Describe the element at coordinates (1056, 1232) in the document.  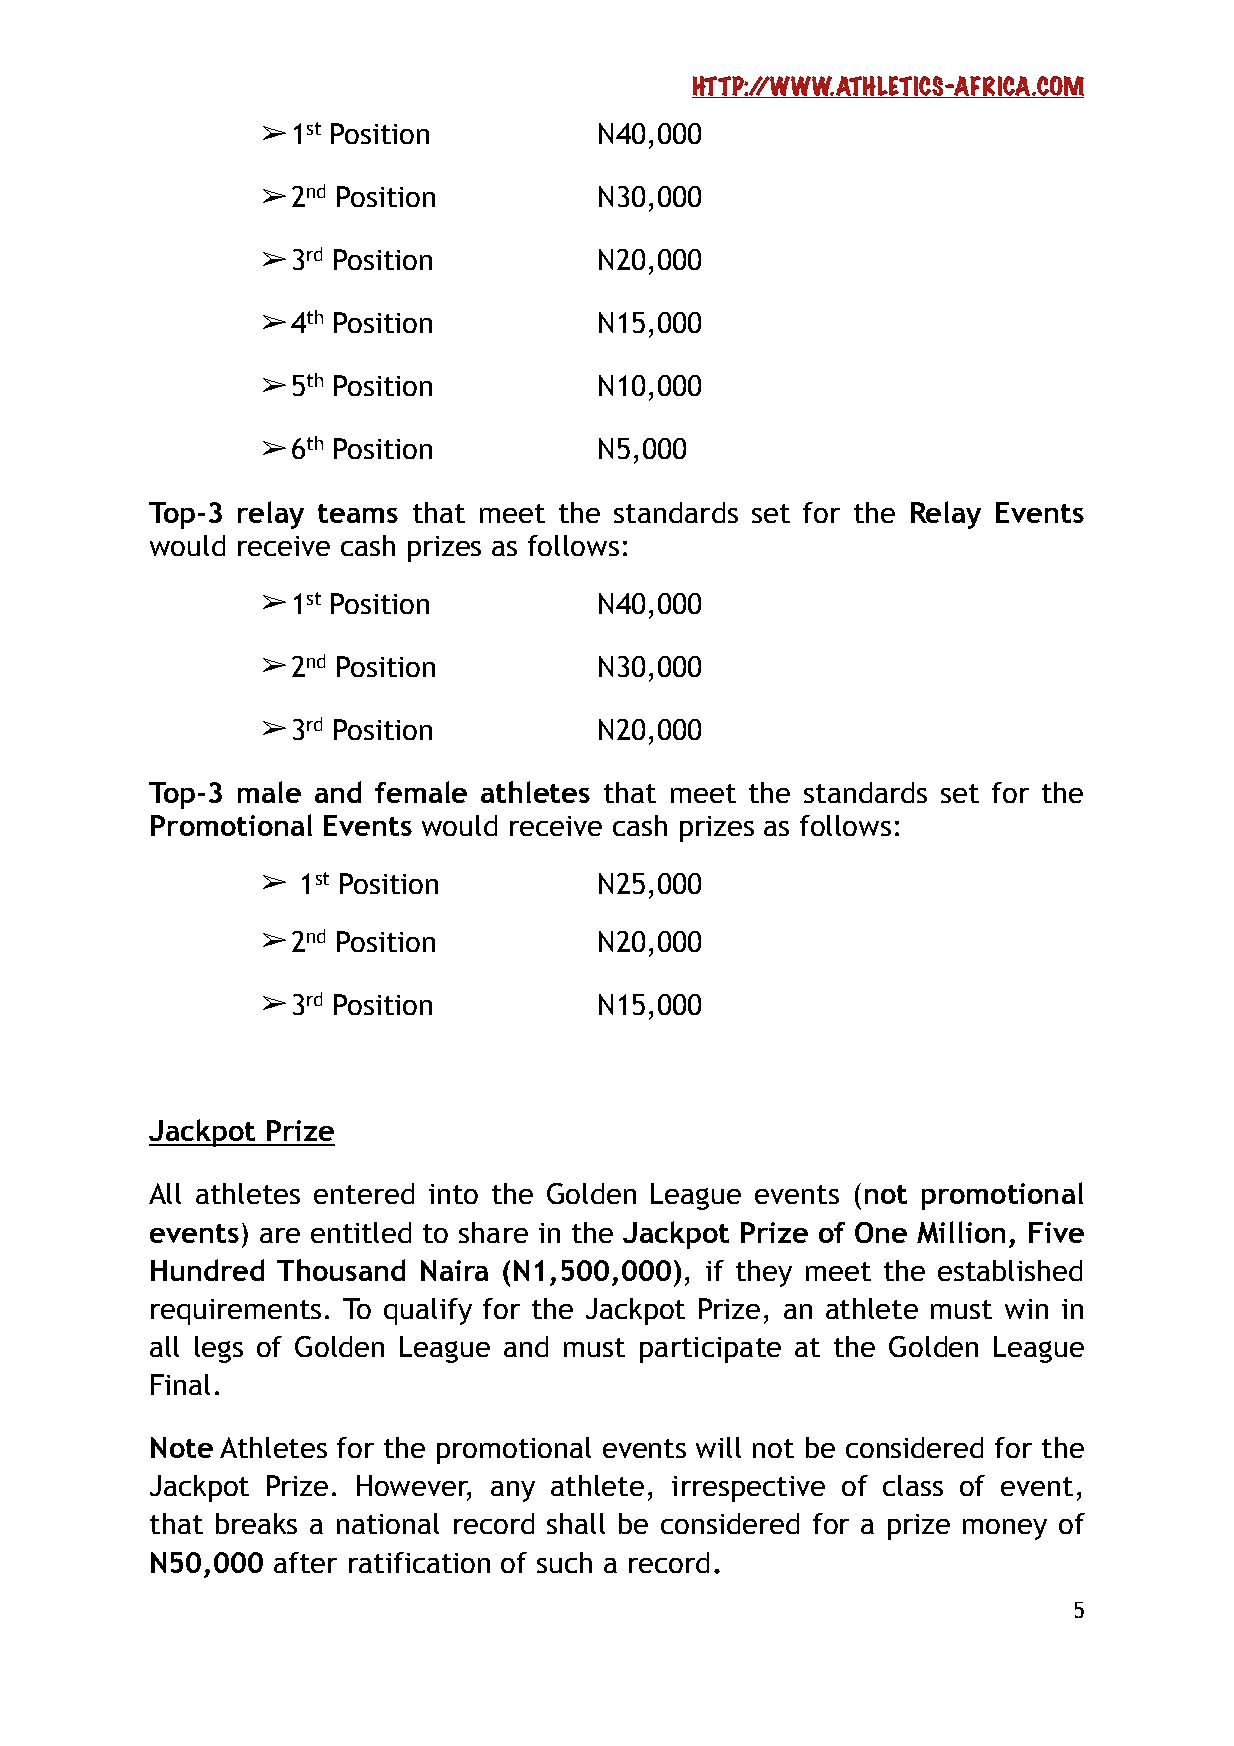
I see `Five` at that location.
